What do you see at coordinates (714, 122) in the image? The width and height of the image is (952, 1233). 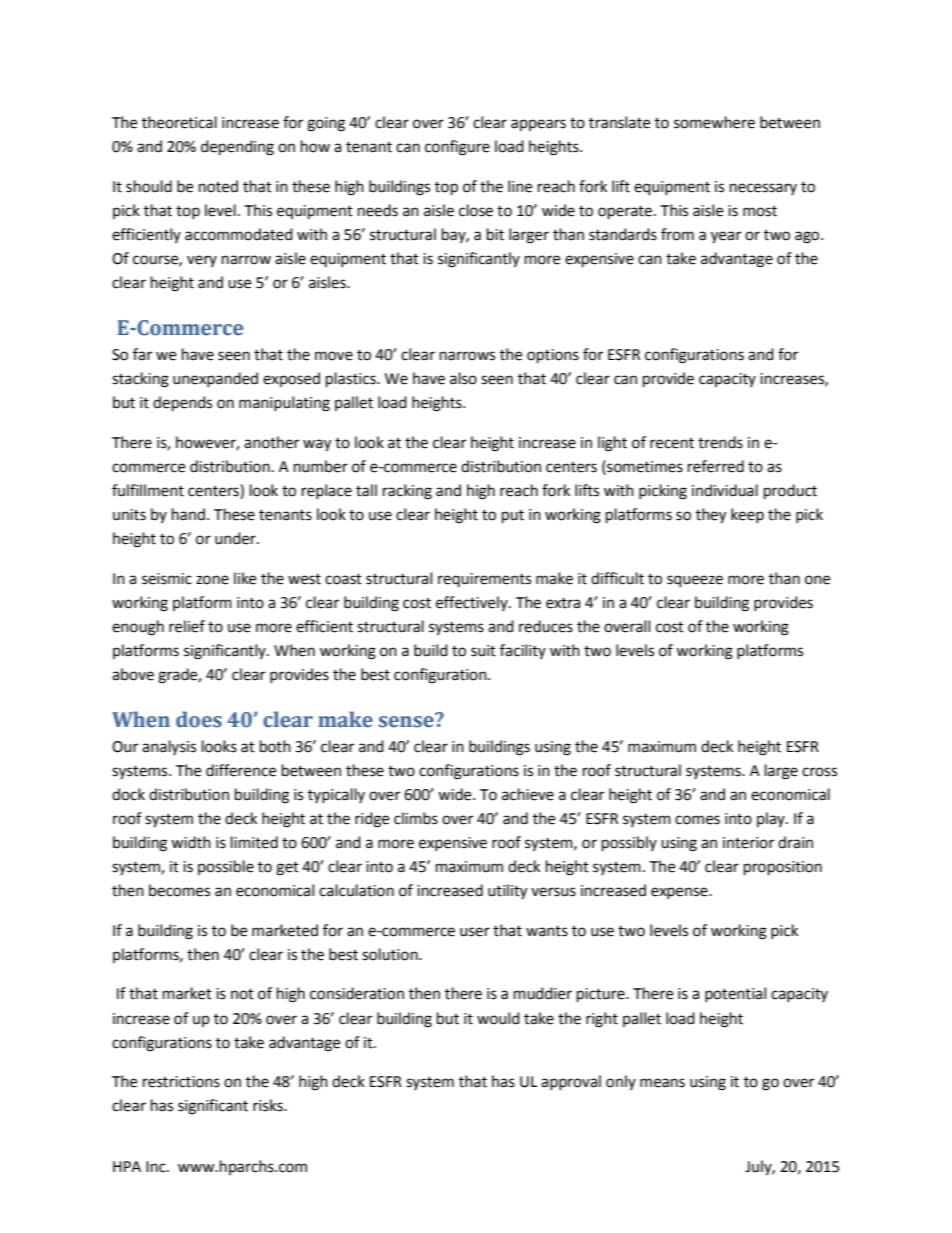 I see `somewhere` at bounding box center [714, 122].
